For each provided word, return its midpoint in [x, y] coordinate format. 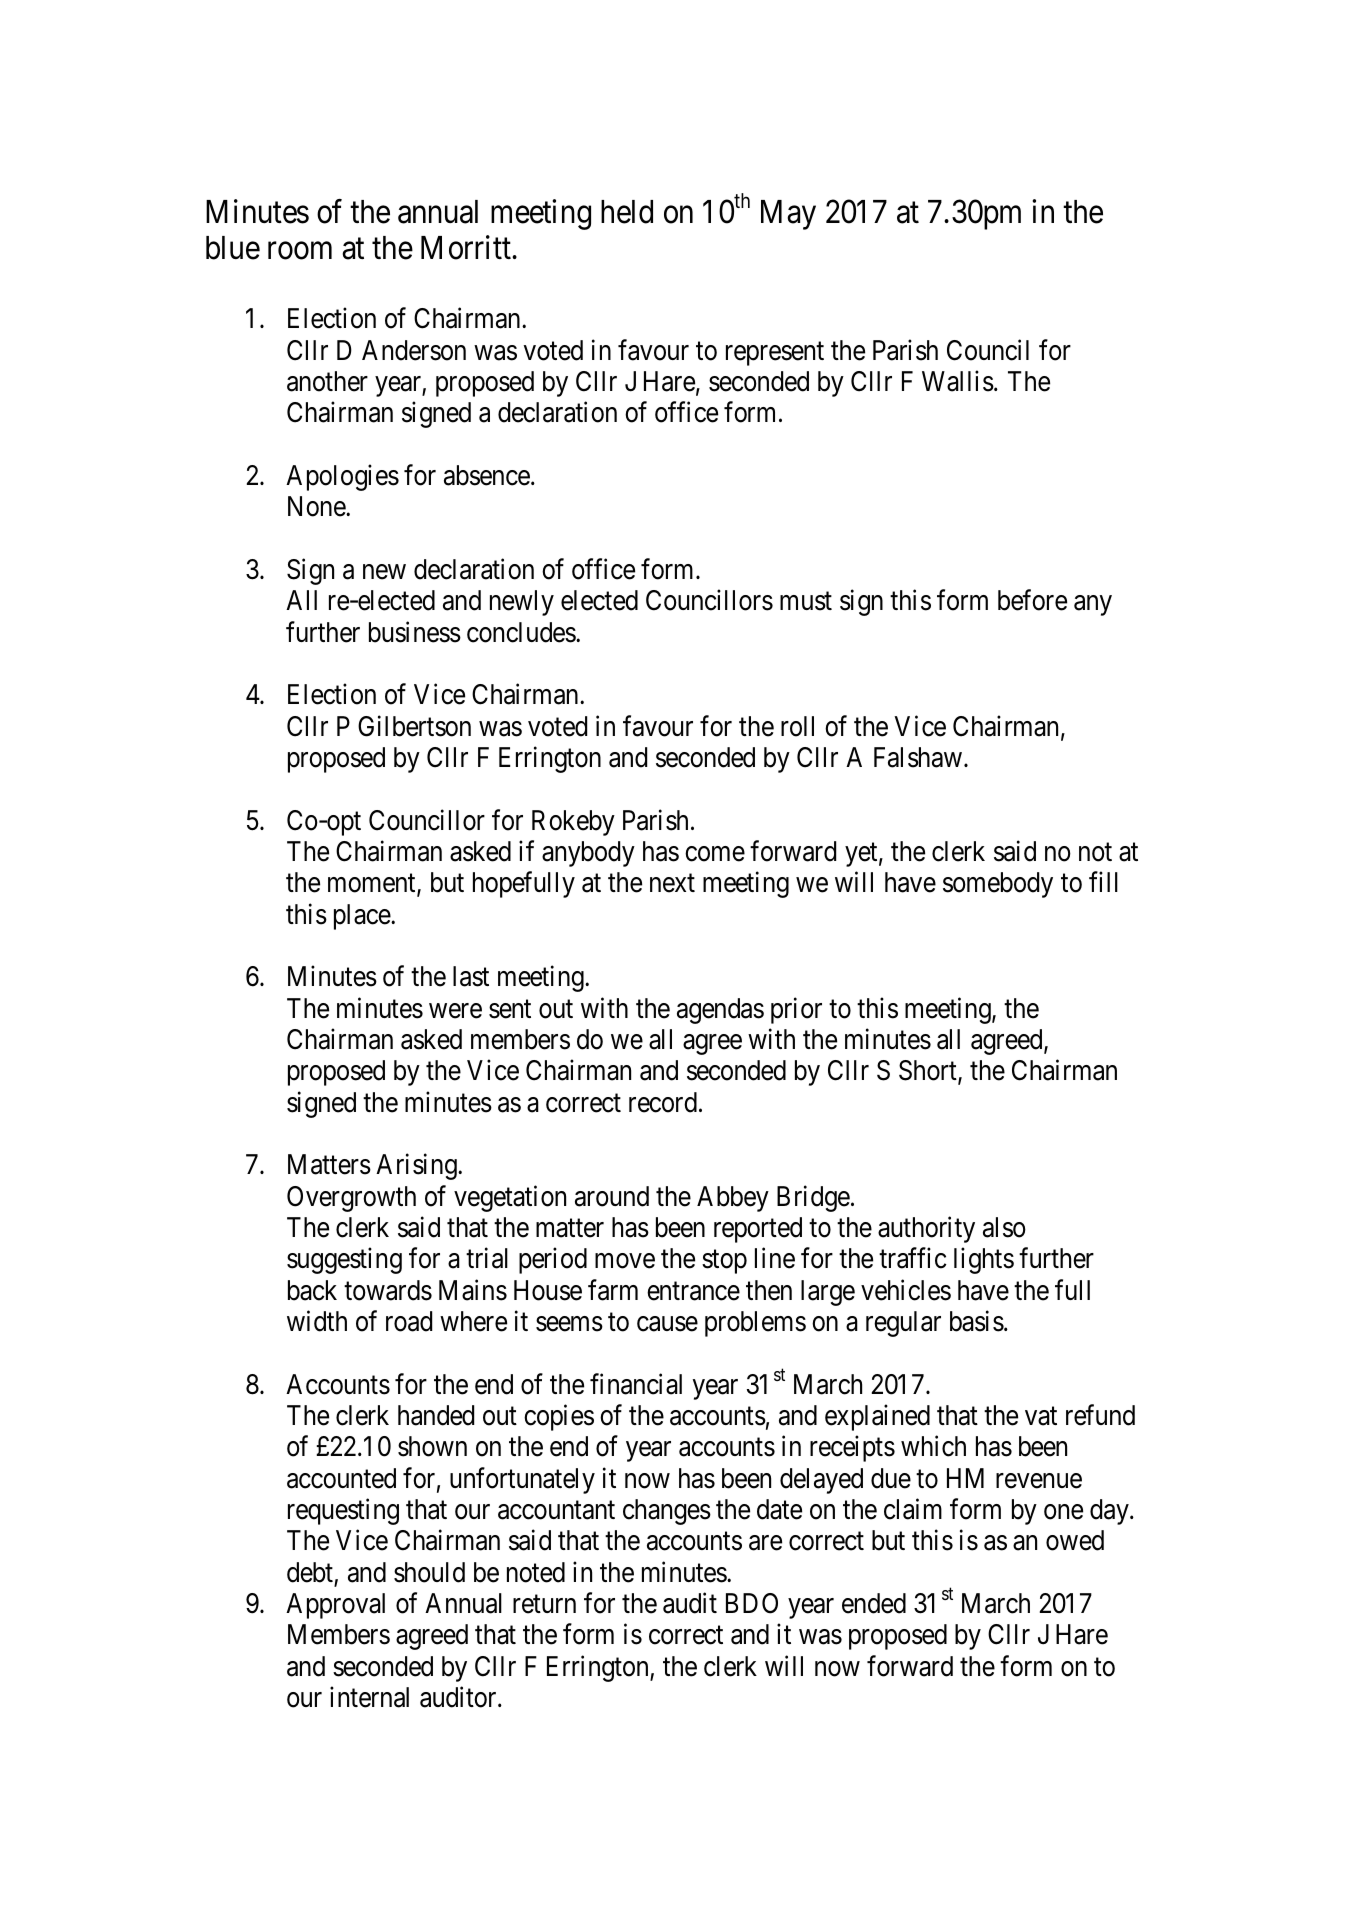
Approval [335, 1606]
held [627, 212]
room [300, 251]
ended [874, 1603]
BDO [752, 1603]
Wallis [958, 381]
